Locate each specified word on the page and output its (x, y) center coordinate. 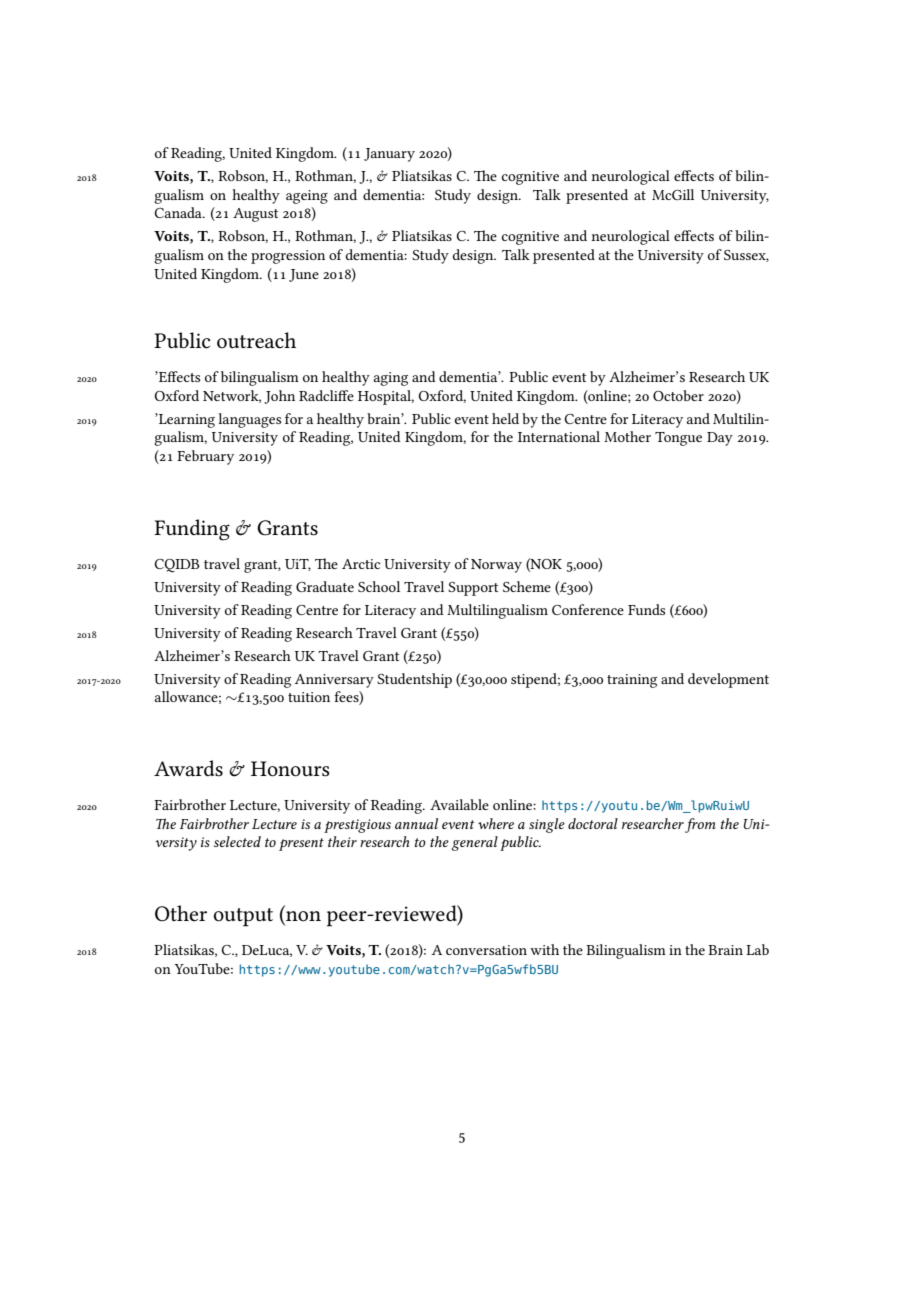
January (389, 155)
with (544, 949)
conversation (486, 950)
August (255, 215)
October (678, 395)
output (243, 917)
